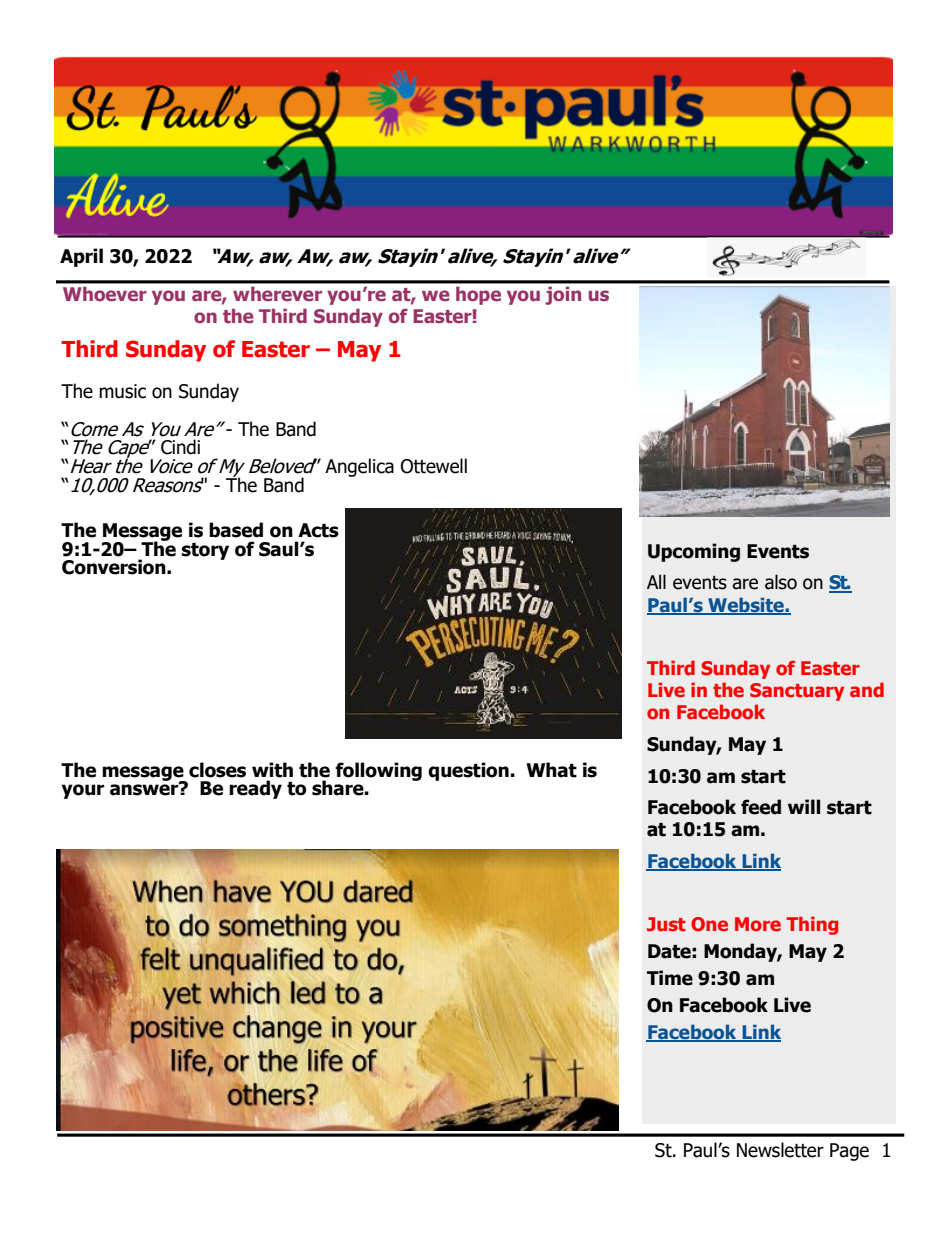 Image resolution: width=952 pixels, height=1233 pixels. I want to click on question, so click(468, 771).
